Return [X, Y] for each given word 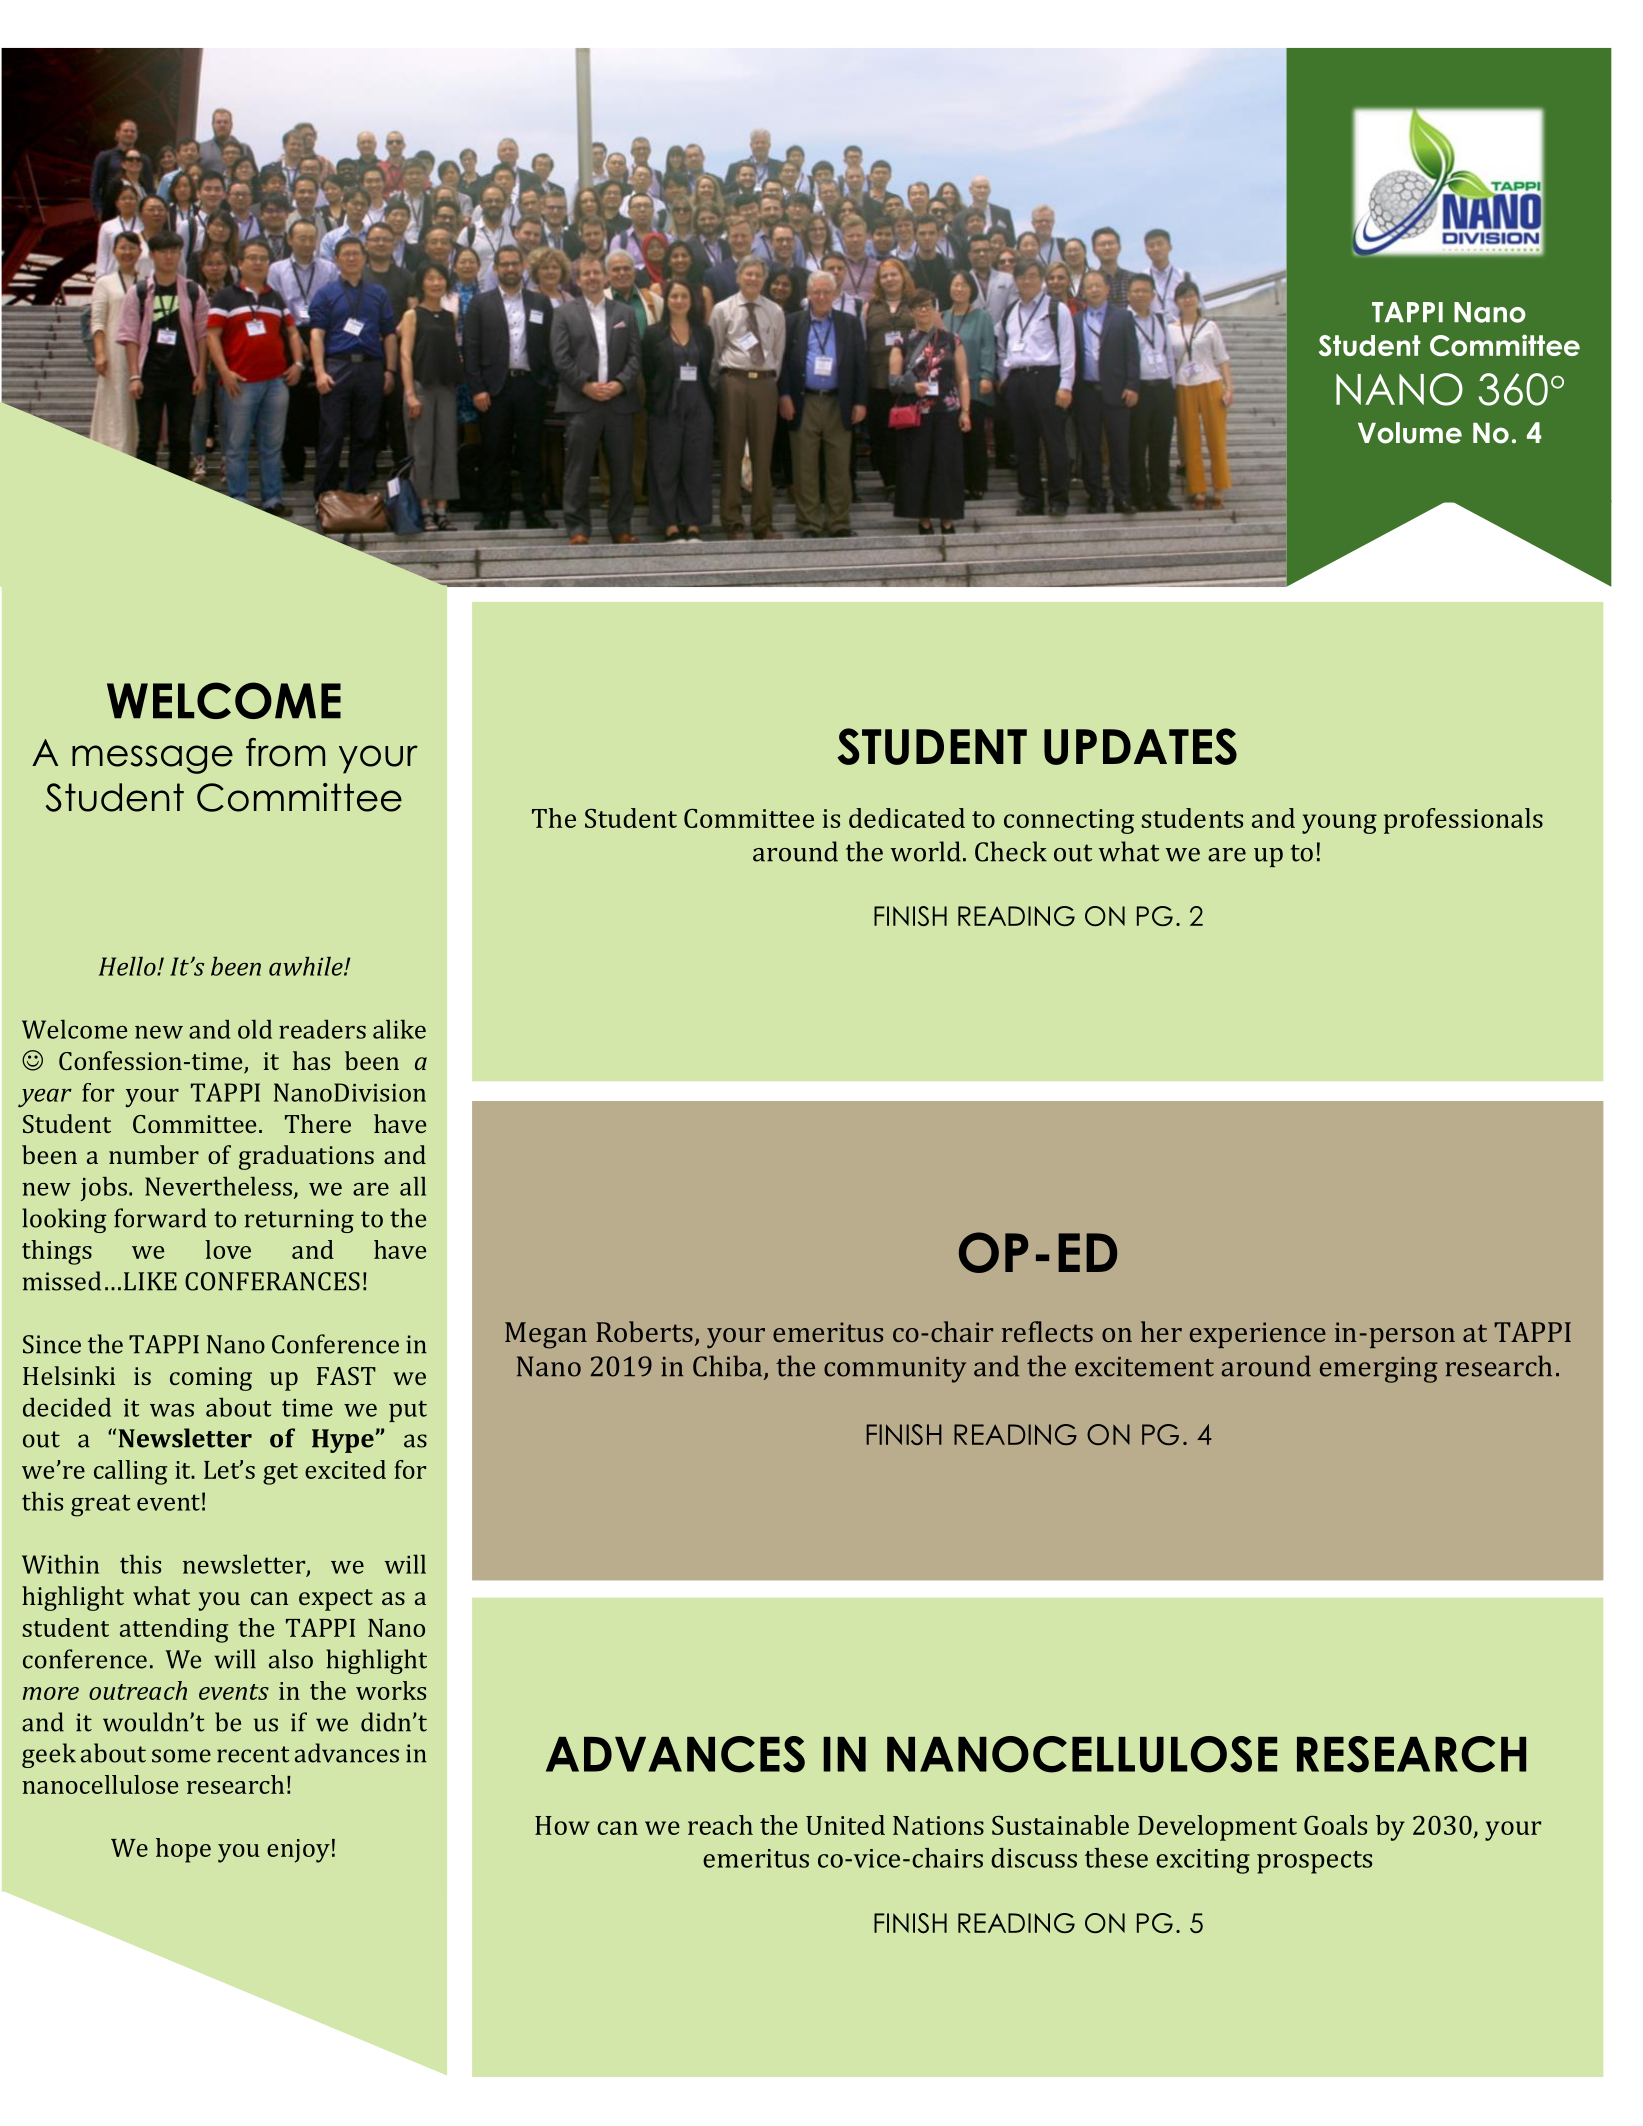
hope [183, 1850]
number [154, 1154]
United [845, 1825]
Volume [1410, 433]
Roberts [644, 1331]
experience [1258, 1335]
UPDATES [1140, 746]
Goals [1335, 1825]
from [285, 752]
